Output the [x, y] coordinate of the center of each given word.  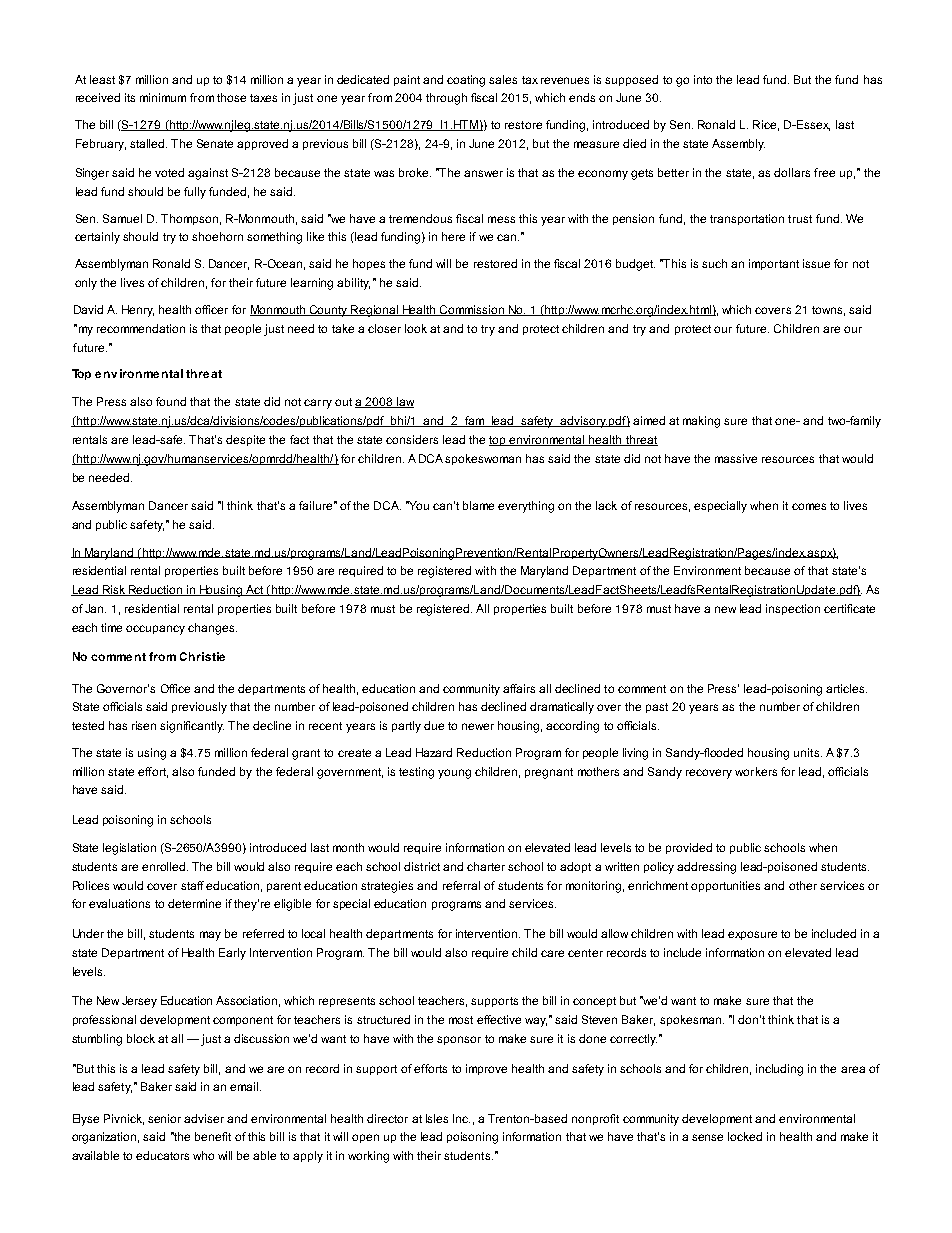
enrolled [165, 866]
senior [164, 1118]
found [171, 401]
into [703, 79]
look [416, 328]
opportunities [725, 886]
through [446, 99]
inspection [793, 609]
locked [745, 1136]
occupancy [155, 630]
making [701, 422]
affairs [519, 688]
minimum [163, 97]
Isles [437, 1118]
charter [486, 866]
